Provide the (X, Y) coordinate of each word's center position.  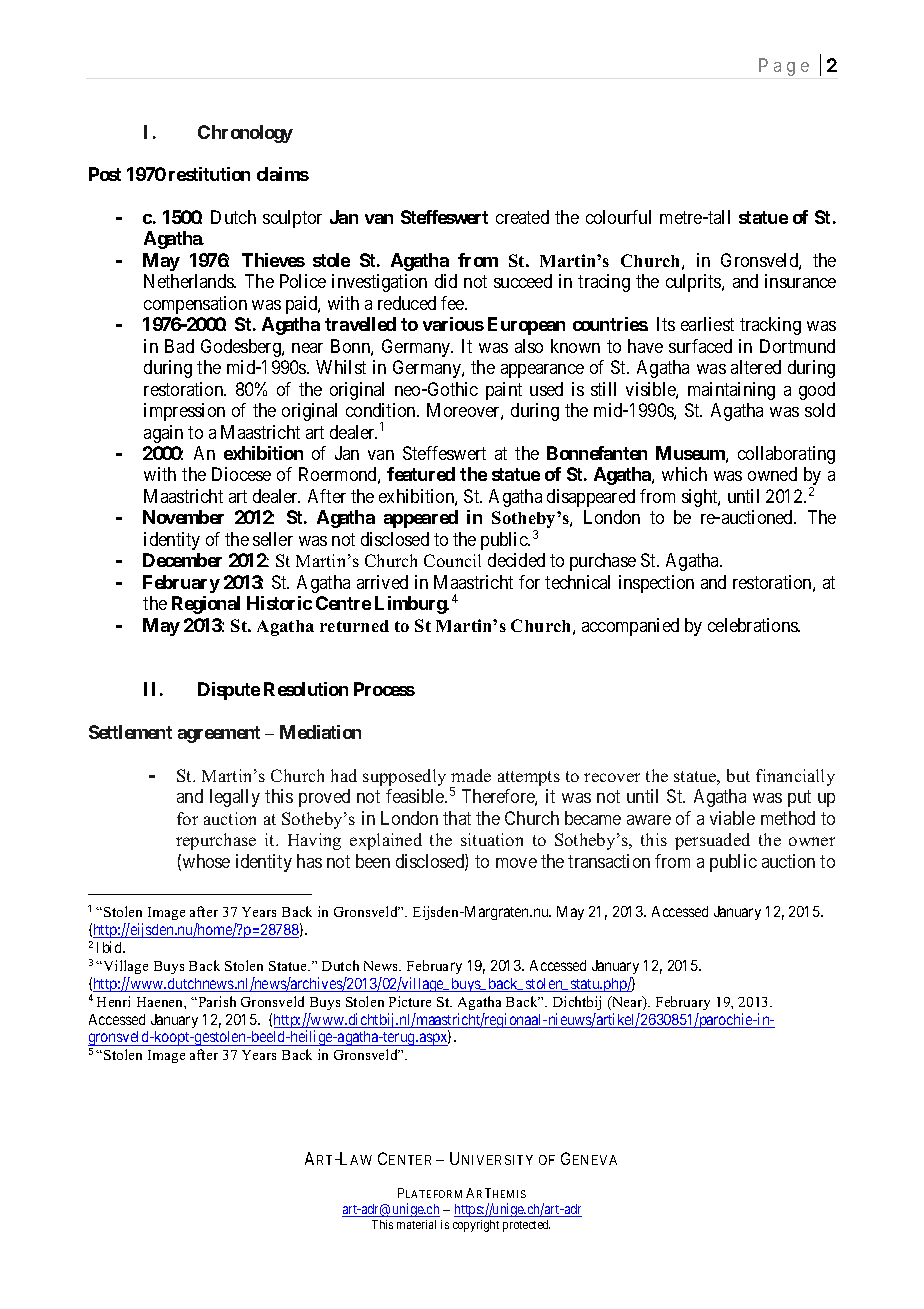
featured (421, 474)
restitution (209, 174)
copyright (476, 1226)
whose (206, 861)
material (416, 1224)
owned (772, 474)
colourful (618, 217)
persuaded (712, 841)
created (522, 217)
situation (492, 839)
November (183, 517)
